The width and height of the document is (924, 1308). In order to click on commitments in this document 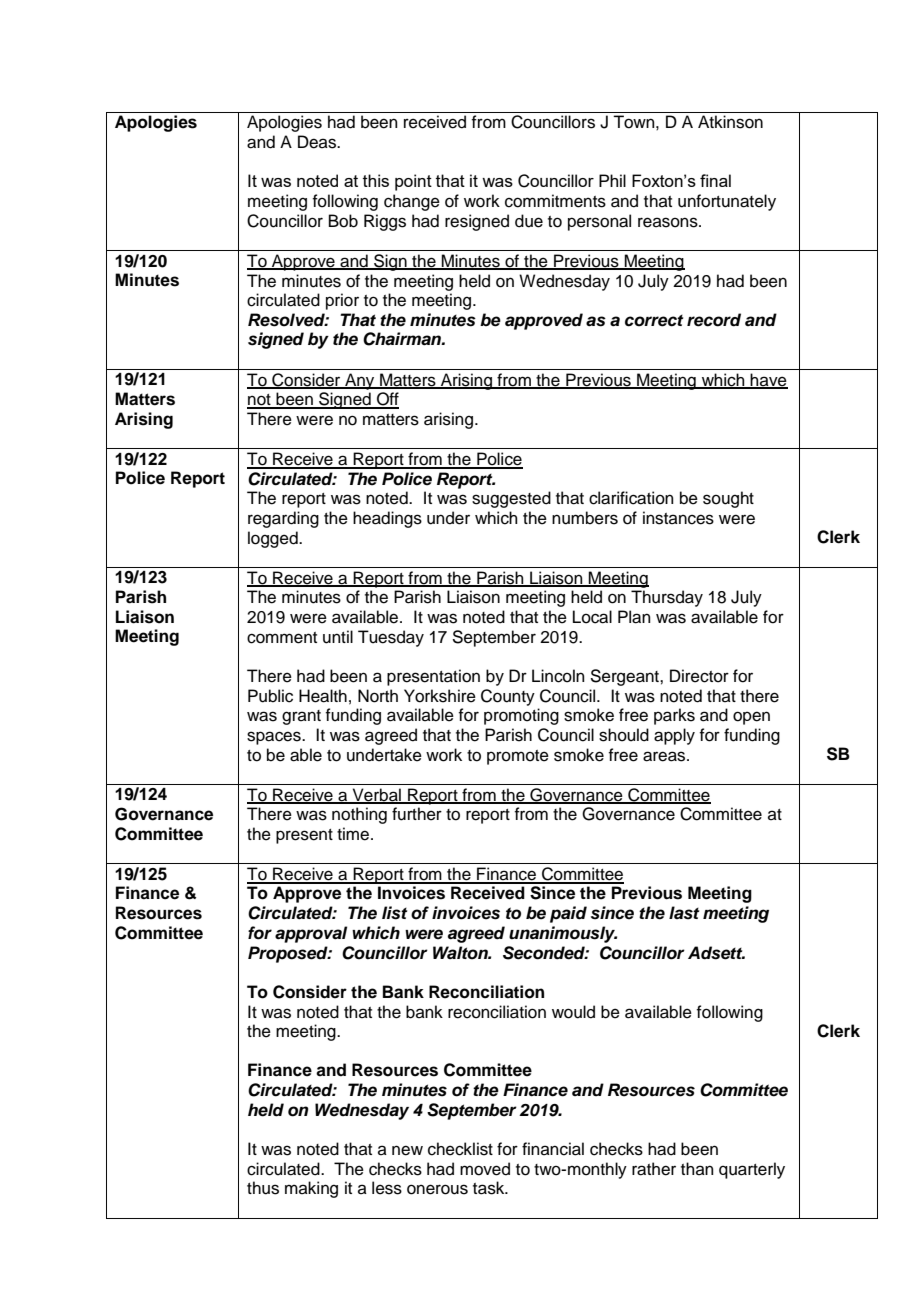, I will do `click(555, 201)`.
